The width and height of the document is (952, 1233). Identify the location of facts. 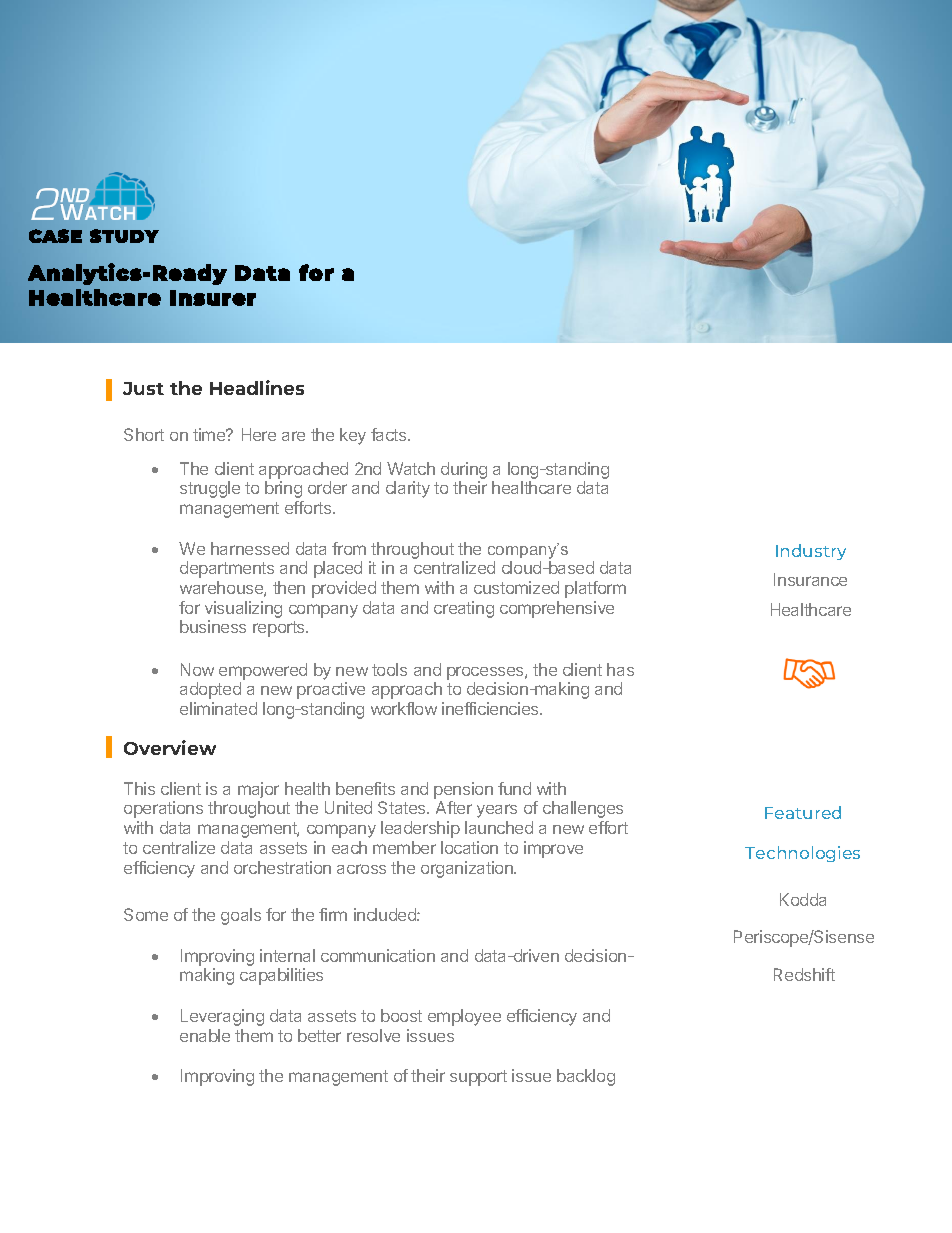
(390, 434).
